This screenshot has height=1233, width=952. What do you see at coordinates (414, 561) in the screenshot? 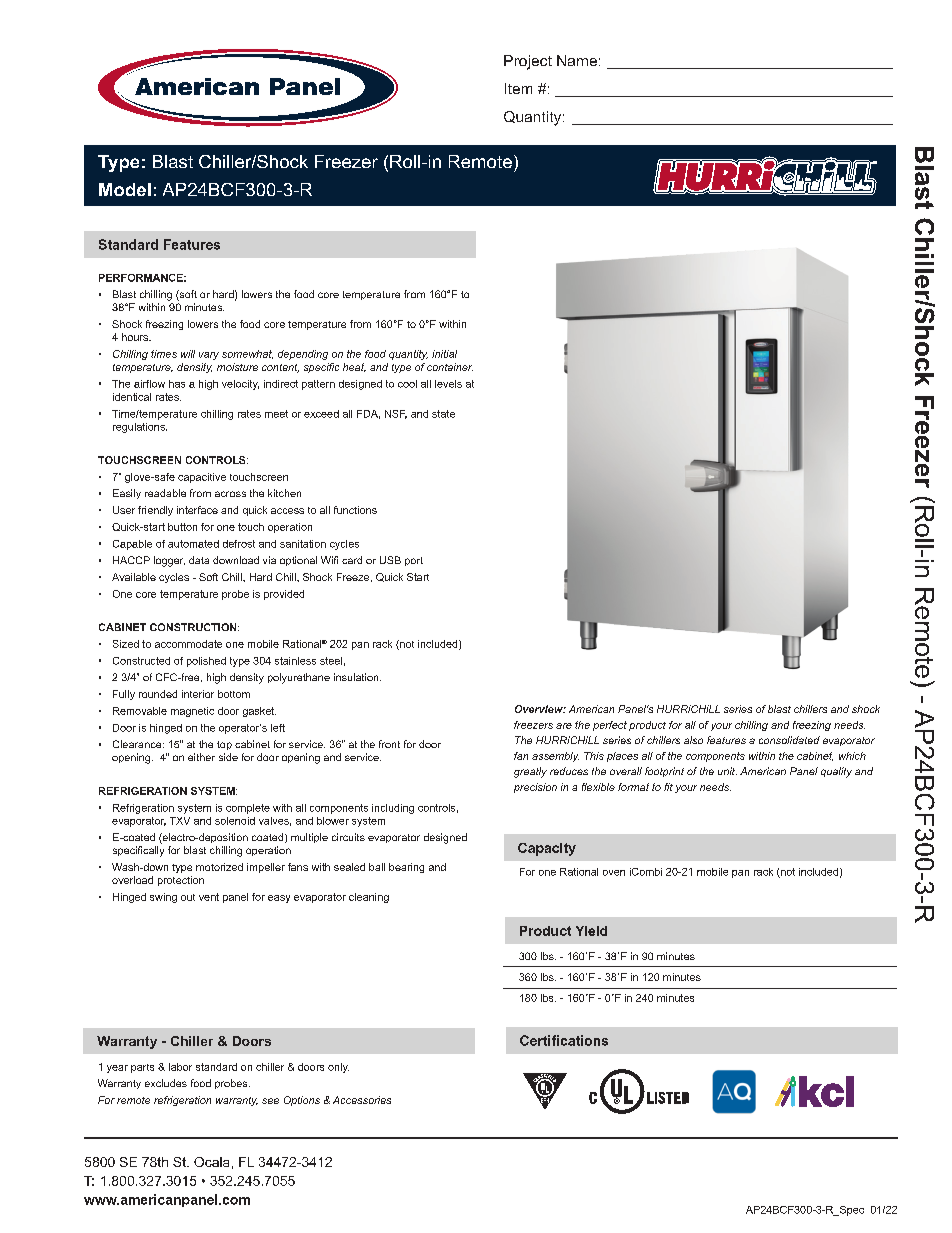
I see `port` at bounding box center [414, 561].
